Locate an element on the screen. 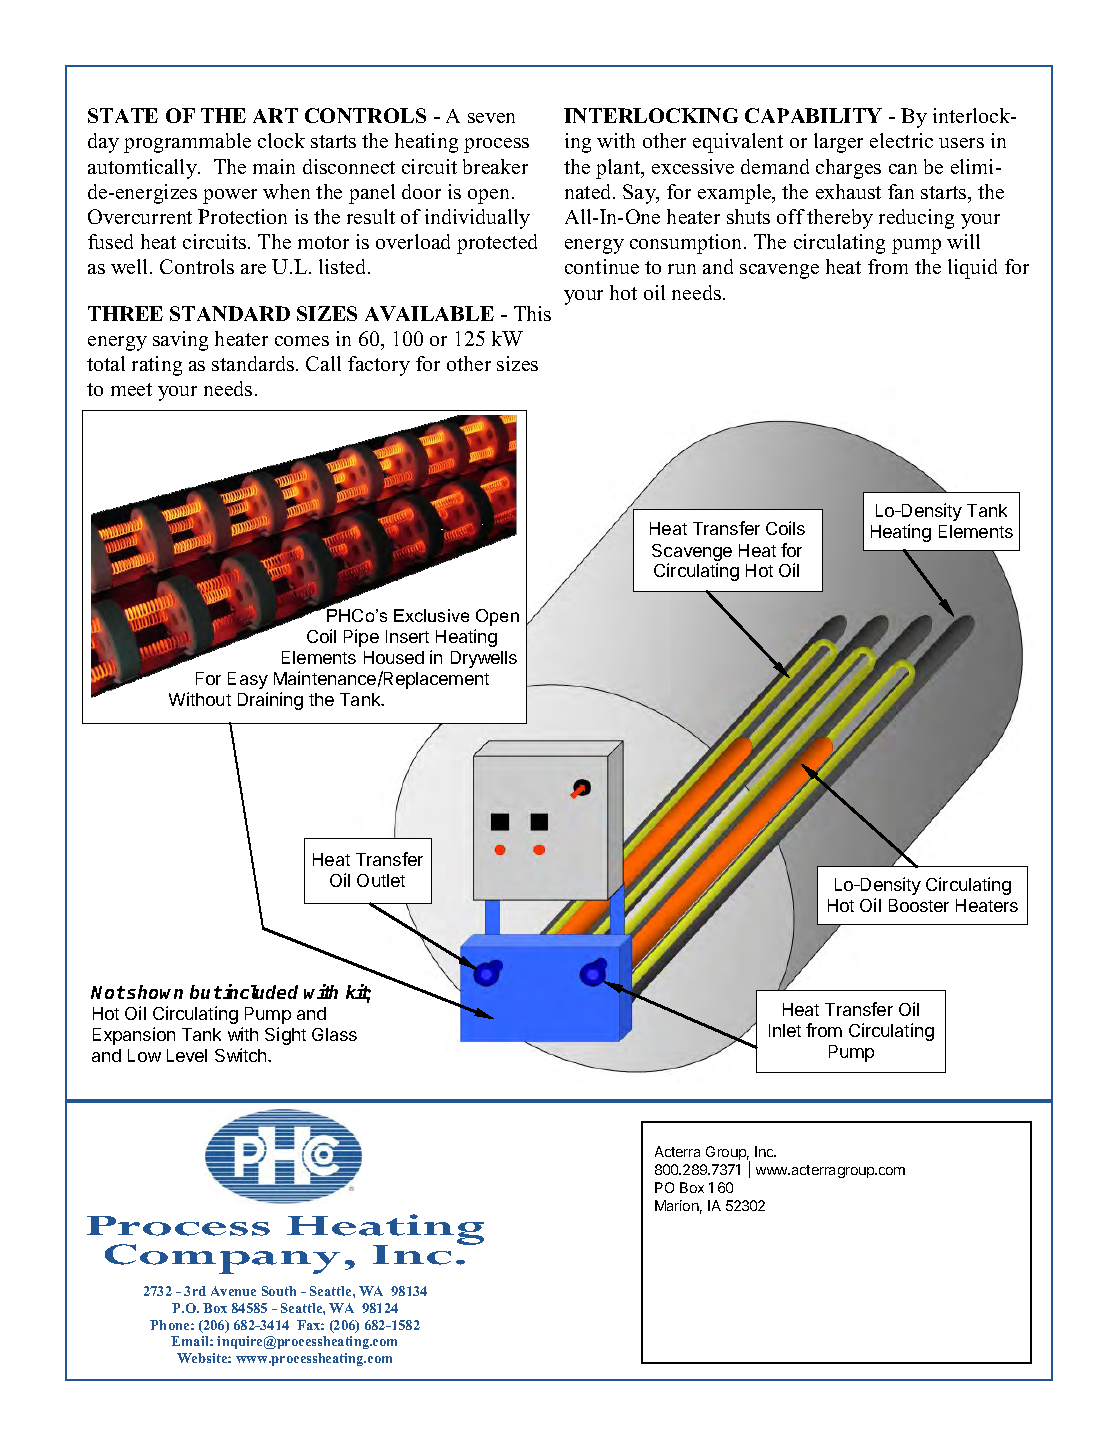 This screenshot has height=1446, width=1118. Exclusive is located at coordinates (431, 615).
